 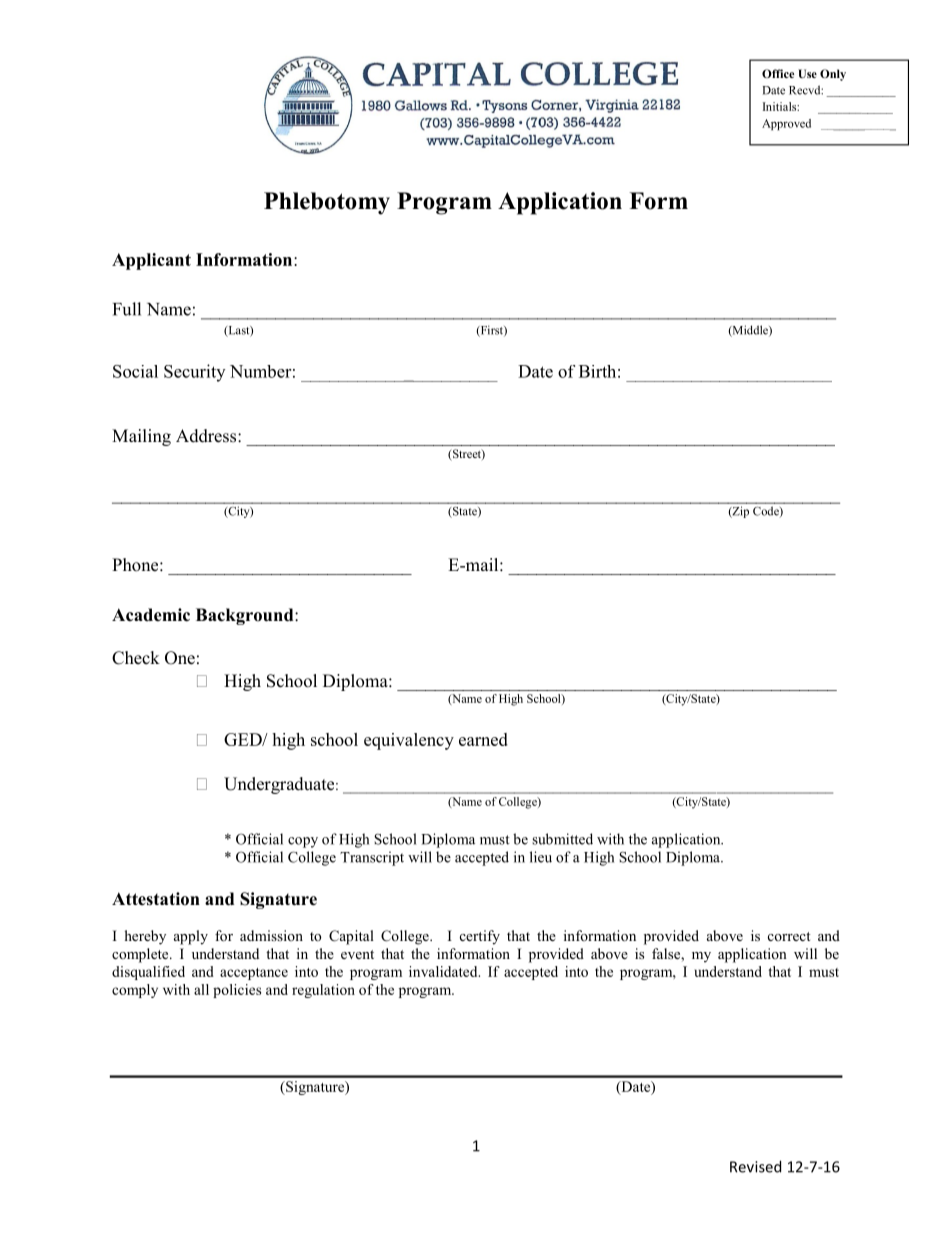 What do you see at coordinates (246, 616) in the screenshot?
I see `Background` at bounding box center [246, 616].
